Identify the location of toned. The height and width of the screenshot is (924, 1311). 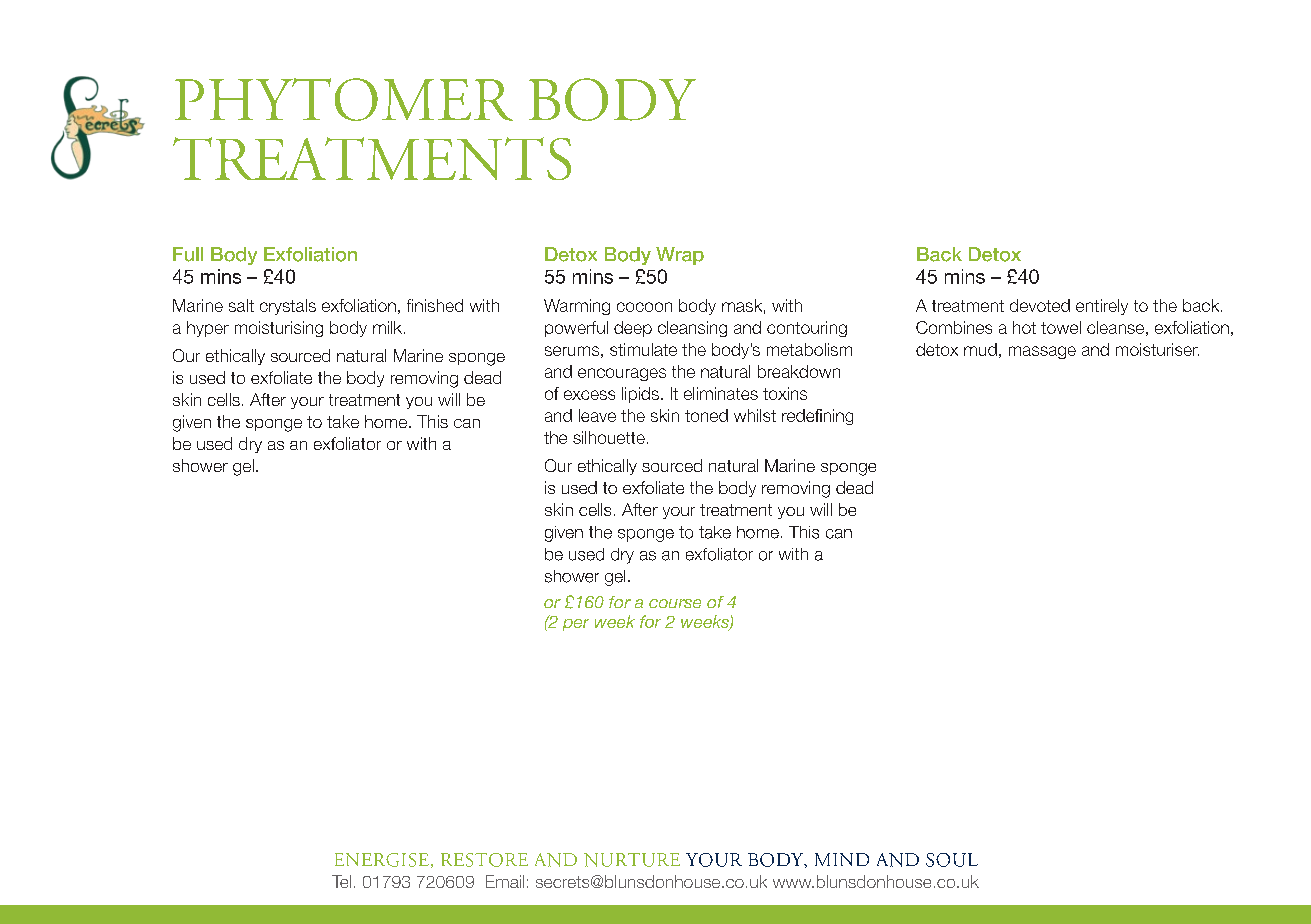
(706, 415).
